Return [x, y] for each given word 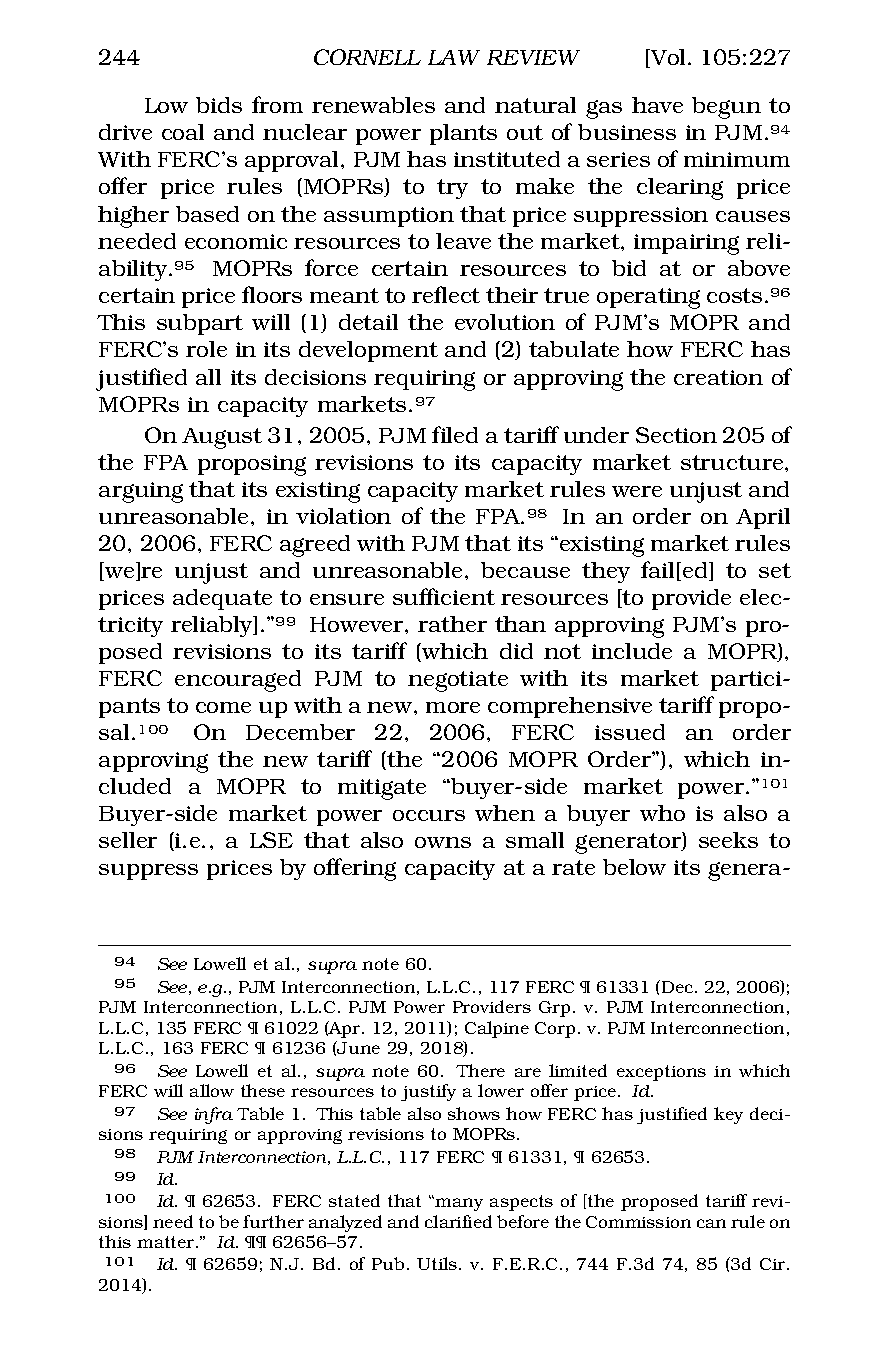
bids [219, 105]
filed [455, 434]
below [634, 867]
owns [443, 842]
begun [726, 108]
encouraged [238, 681]
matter [167, 1242]
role [206, 349]
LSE [271, 840]
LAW [454, 57]
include [632, 651]
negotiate [458, 681]
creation [718, 377]
